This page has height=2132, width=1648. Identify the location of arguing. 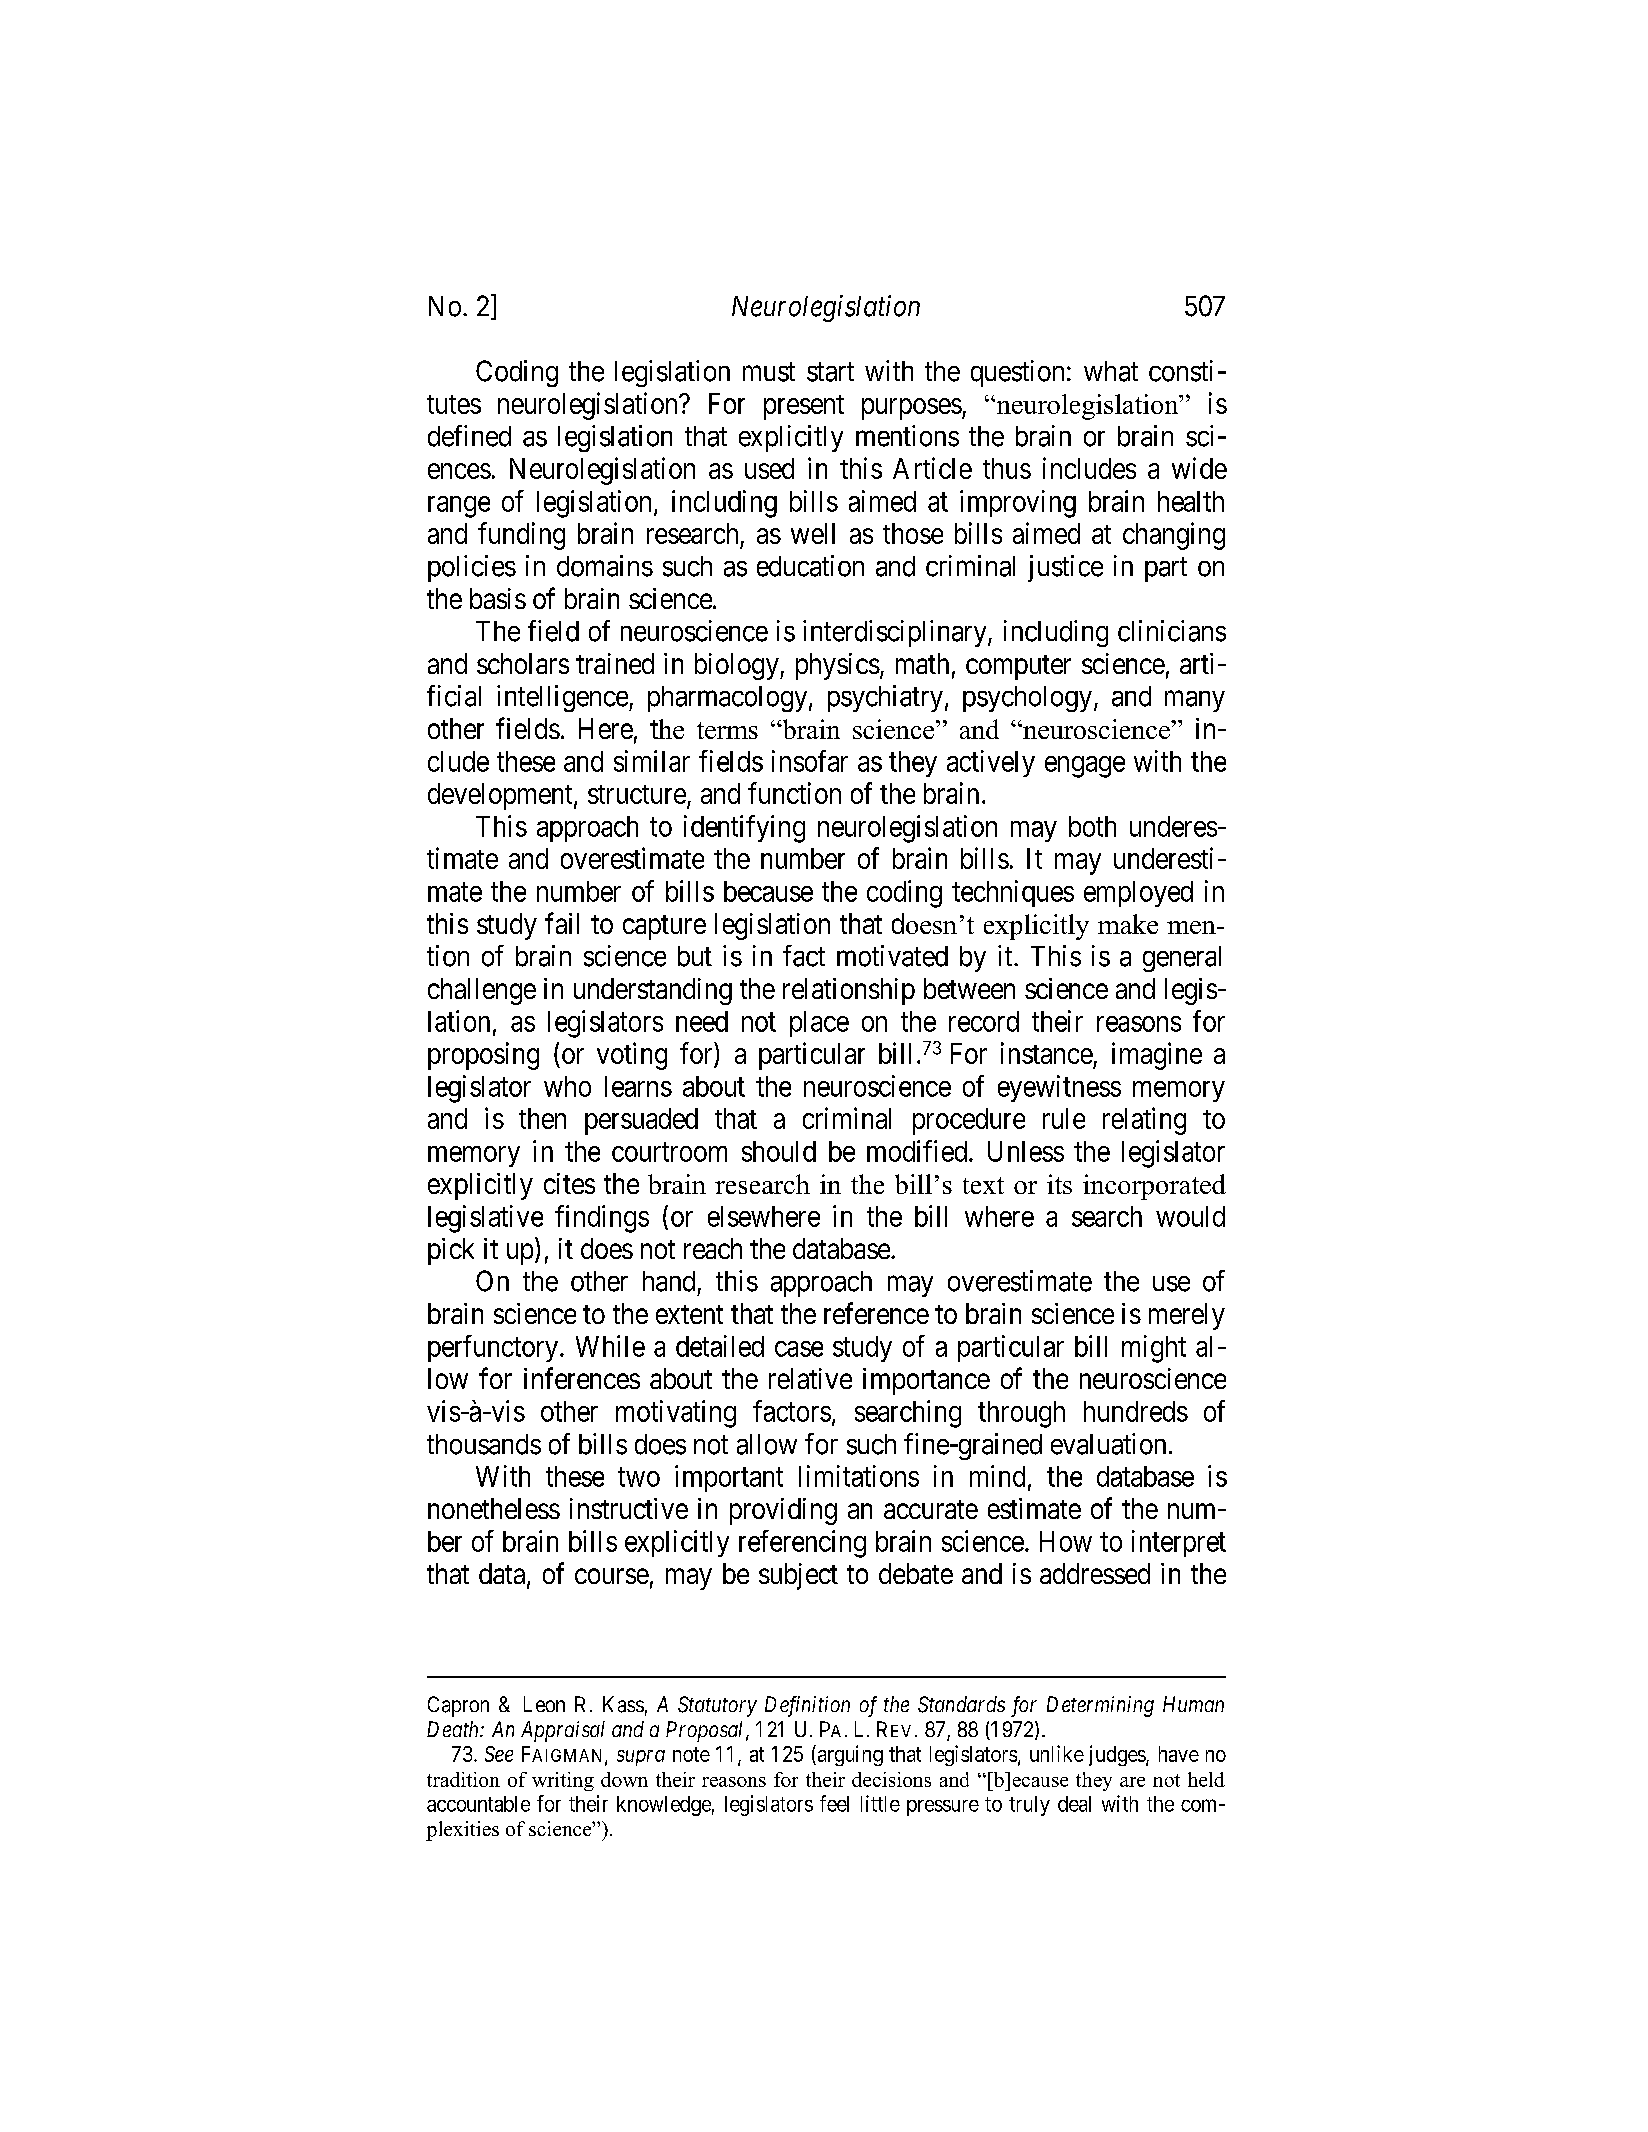
(849, 1755).
